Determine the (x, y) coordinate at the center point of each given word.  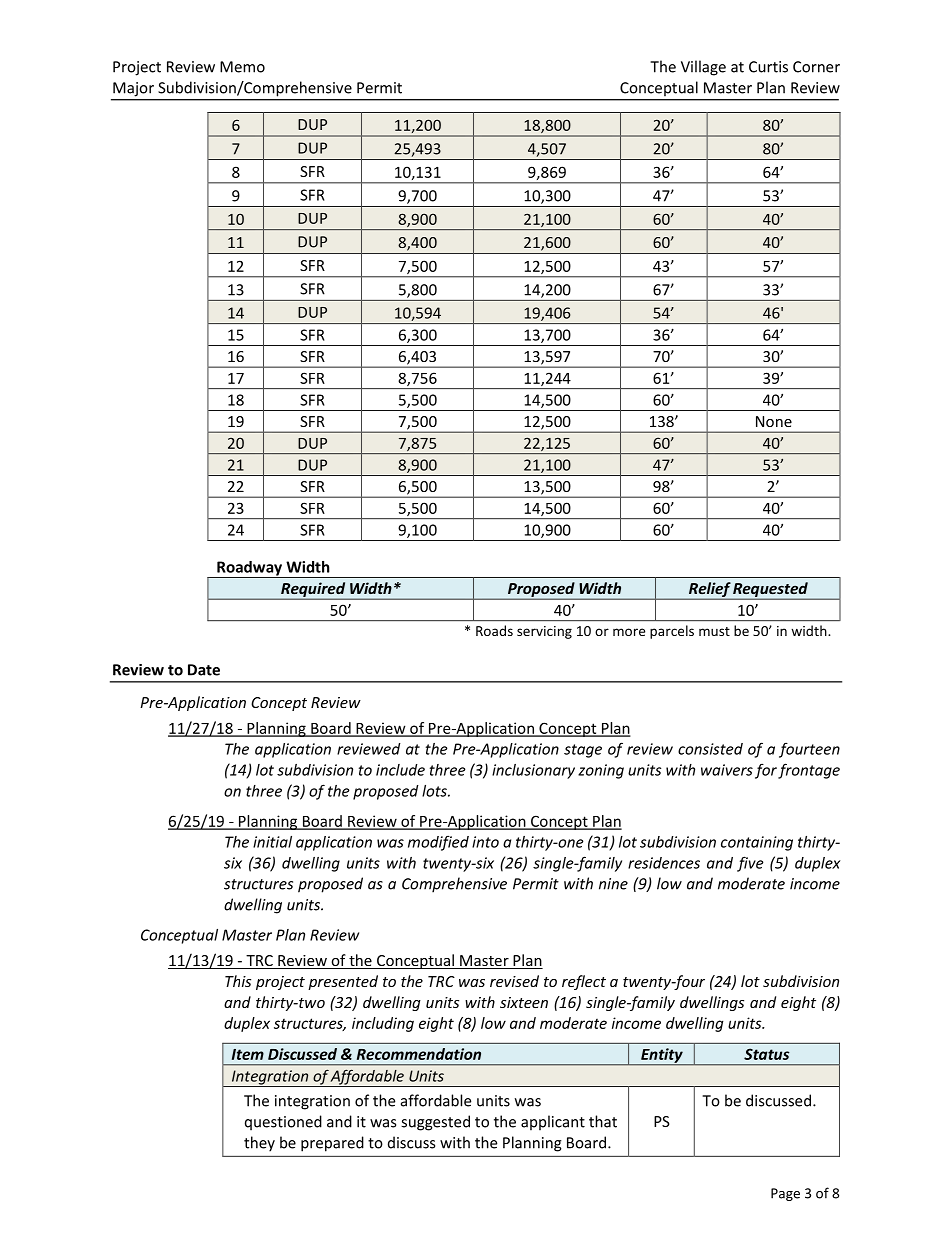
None (774, 421)
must (714, 631)
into (485, 842)
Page (785, 1194)
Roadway (249, 569)
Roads (494, 630)
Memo (242, 67)
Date (204, 670)
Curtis (768, 67)
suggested (435, 1123)
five (750, 864)
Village (703, 68)
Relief (709, 591)
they (259, 1144)
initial (272, 842)
